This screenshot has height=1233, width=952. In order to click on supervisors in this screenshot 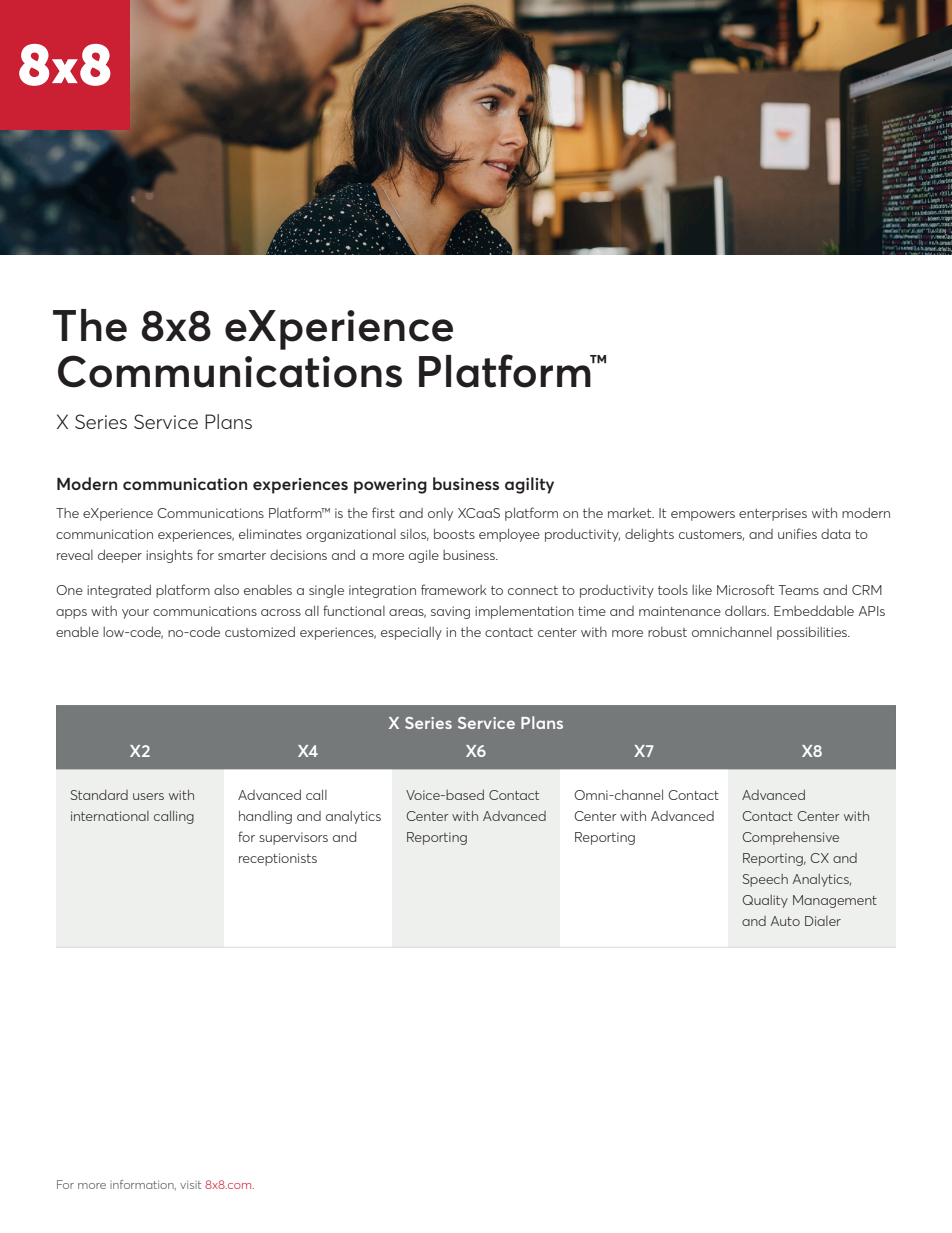, I will do `click(293, 838)`.
